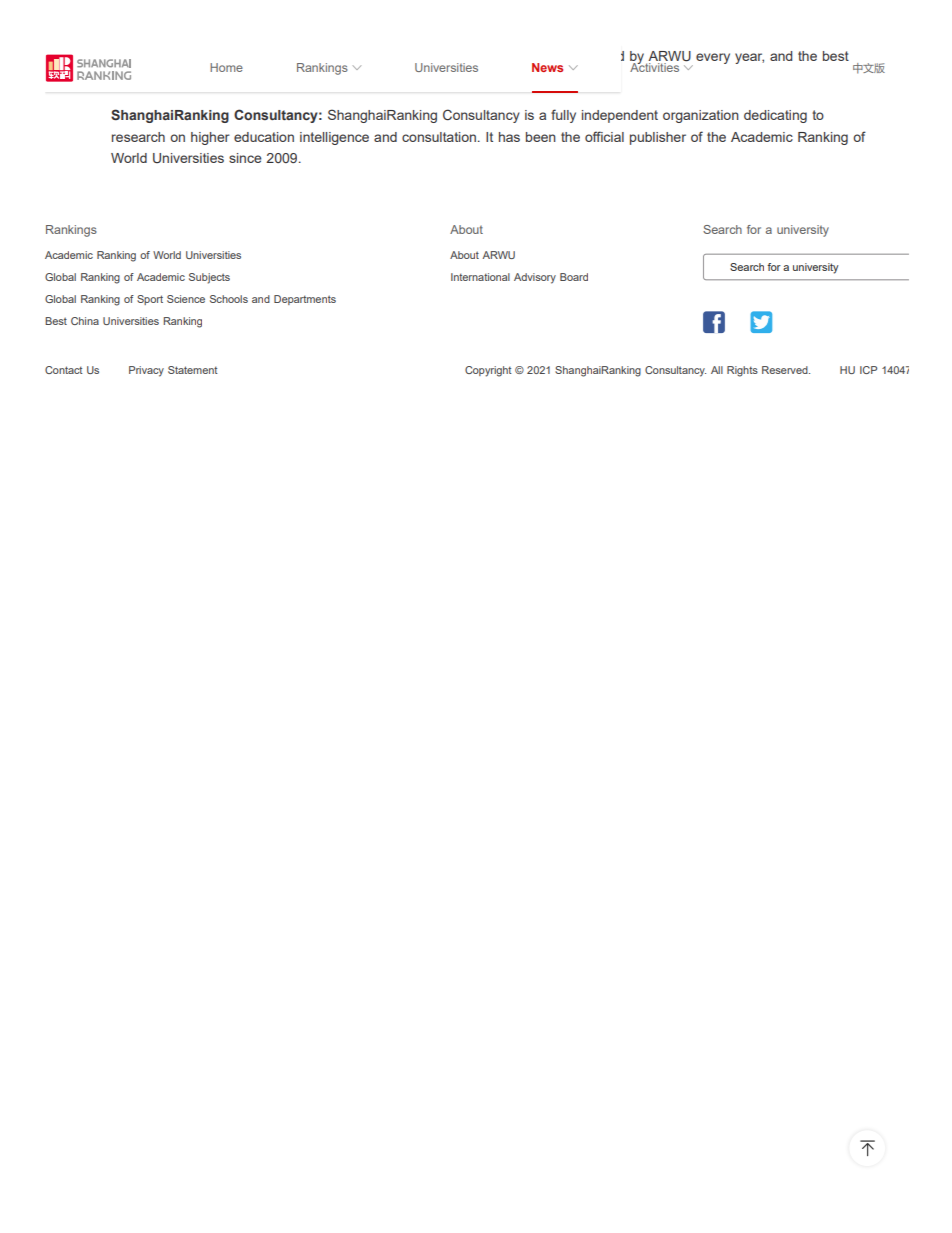 The image size is (952, 1233). Describe the element at coordinates (226, 67) in the screenshot. I see `Home` at that location.
